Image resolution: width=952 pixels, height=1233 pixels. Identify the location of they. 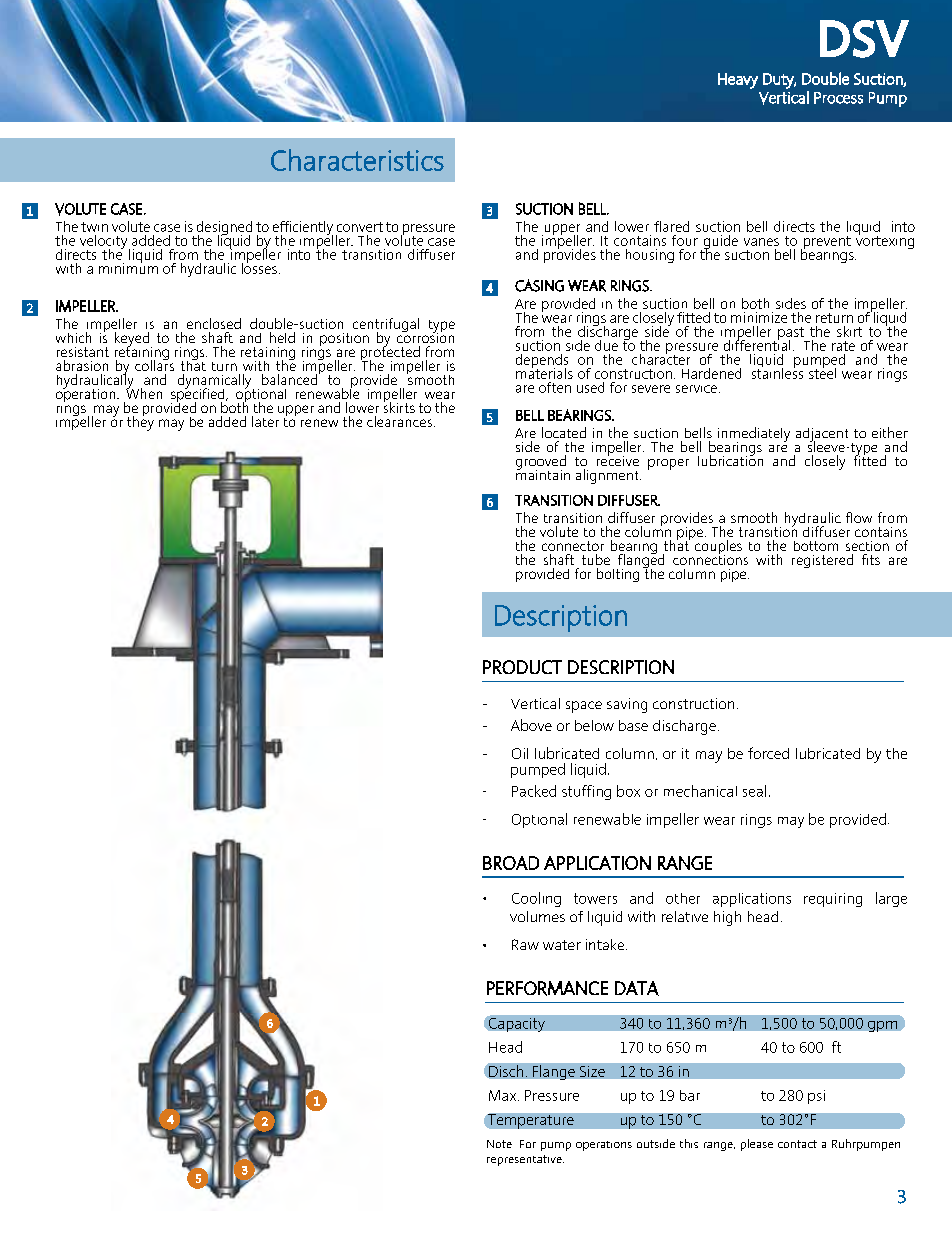
(140, 422).
